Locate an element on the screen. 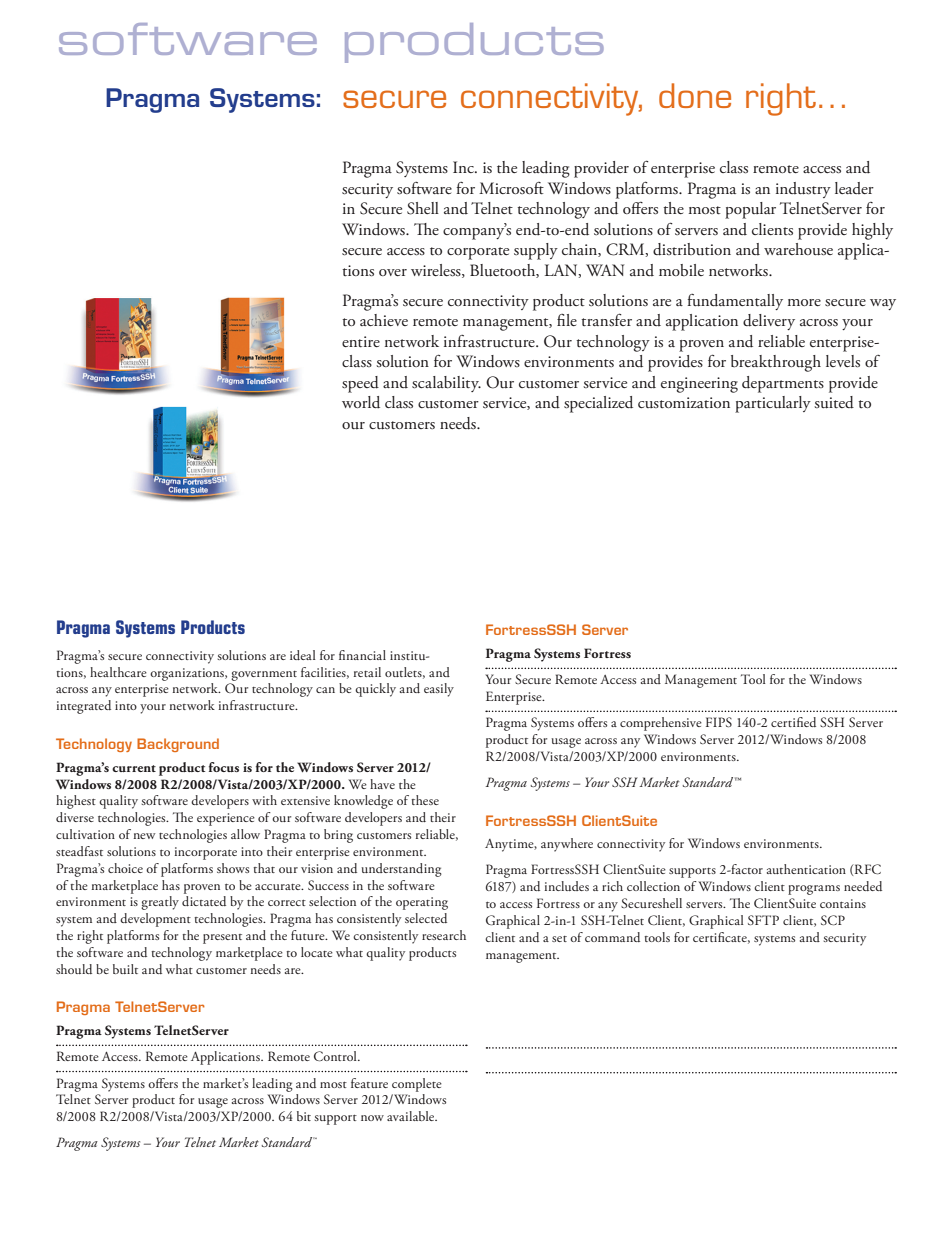 This screenshot has width=952, height=1233. supply is located at coordinates (536, 251).
